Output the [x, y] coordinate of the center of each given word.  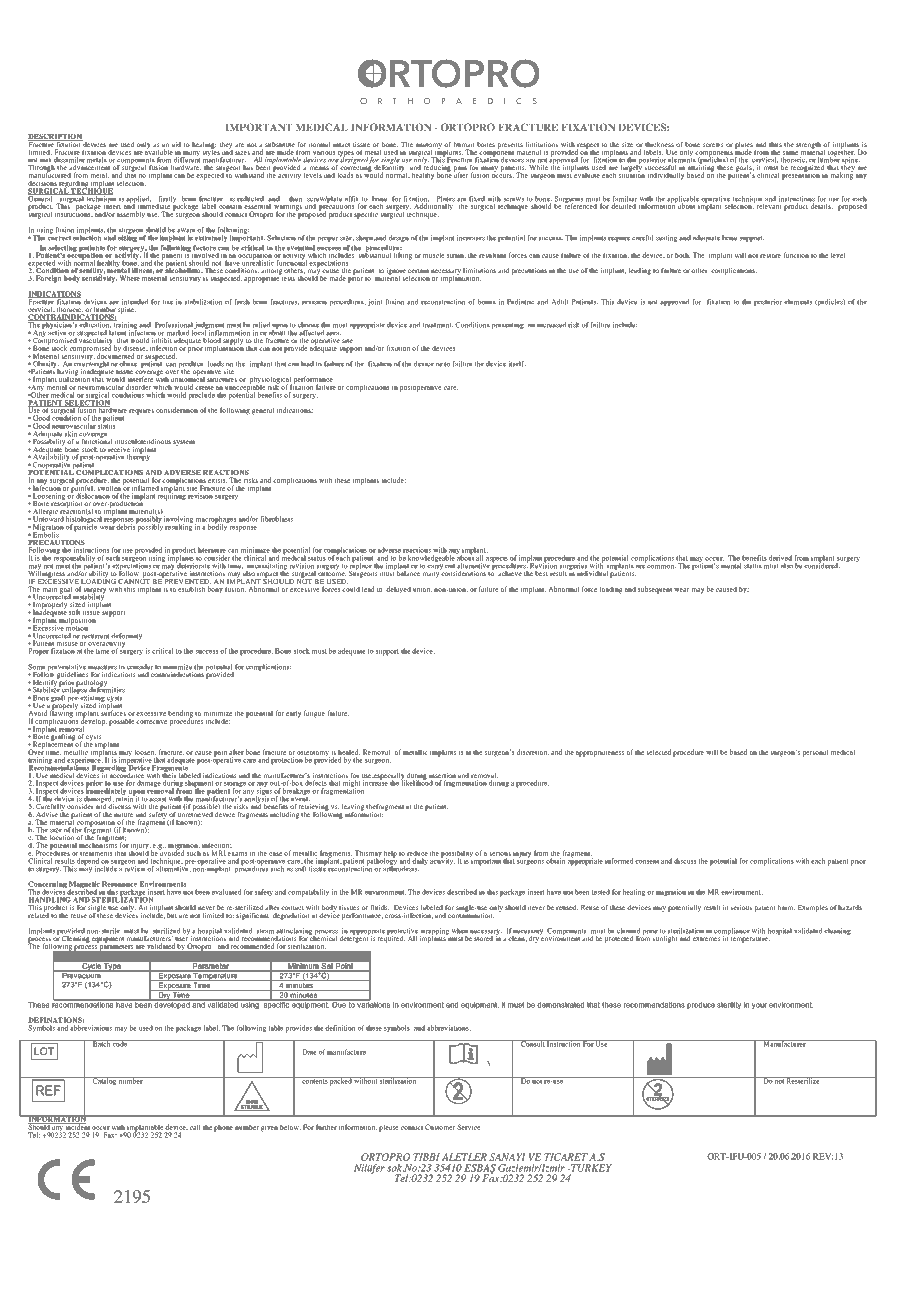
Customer [440, 1127]
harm [786, 907]
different [187, 158]
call [195, 1127]
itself [517, 364]
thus [775, 144]
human [464, 144]
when [460, 931]
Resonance [119, 884]
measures [102, 667]
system [184, 443]
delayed [398, 589]
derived [780, 558]
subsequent [655, 590]
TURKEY [590, 1168]
